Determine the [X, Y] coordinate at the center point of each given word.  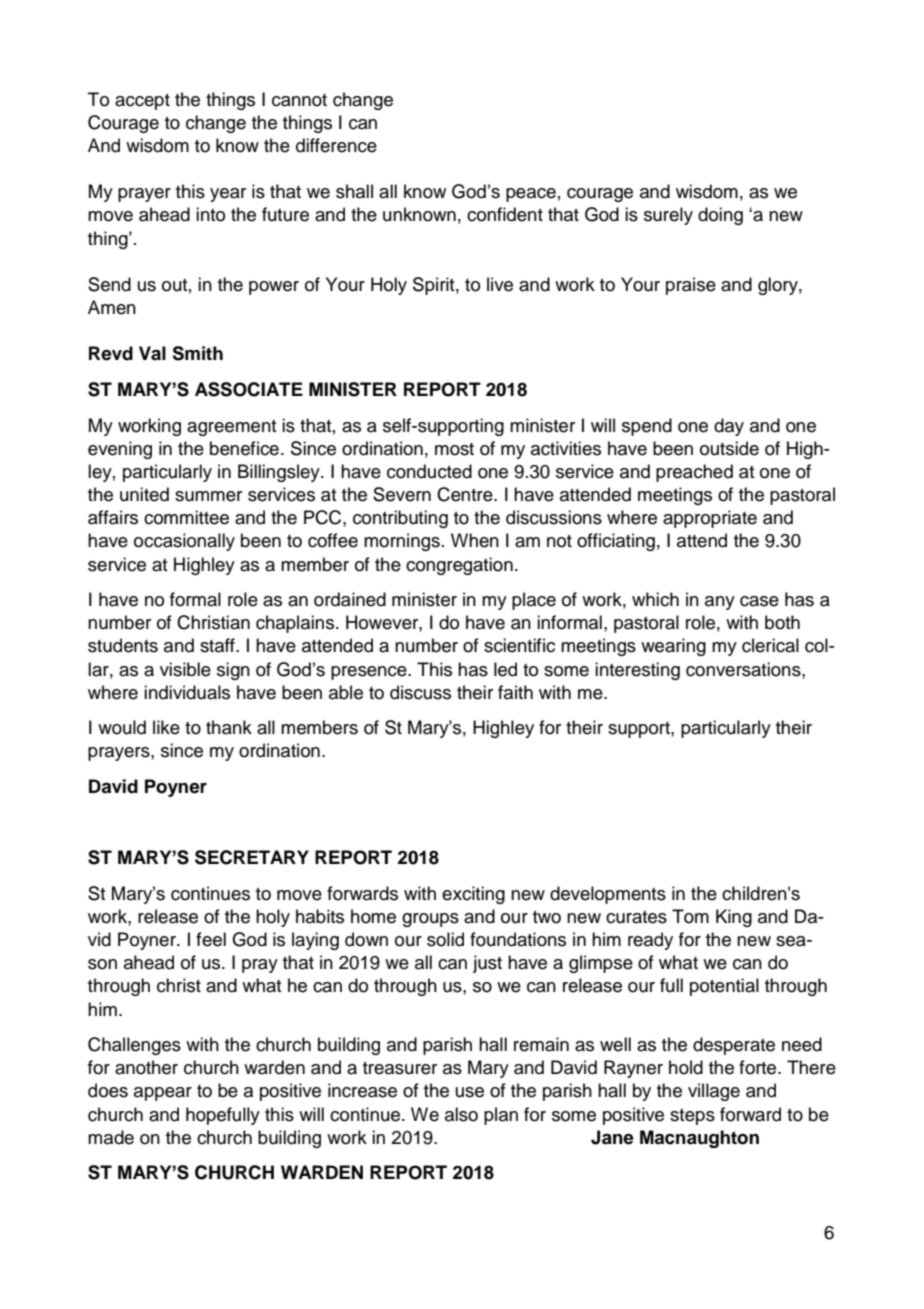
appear [163, 1094]
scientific [519, 645]
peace [531, 195]
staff [218, 645]
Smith [197, 353]
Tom [690, 916]
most [454, 449]
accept [142, 102]
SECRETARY [252, 857]
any [720, 603]
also [461, 1114]
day [729, 427]
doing [720, 216]
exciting [473, 895]
